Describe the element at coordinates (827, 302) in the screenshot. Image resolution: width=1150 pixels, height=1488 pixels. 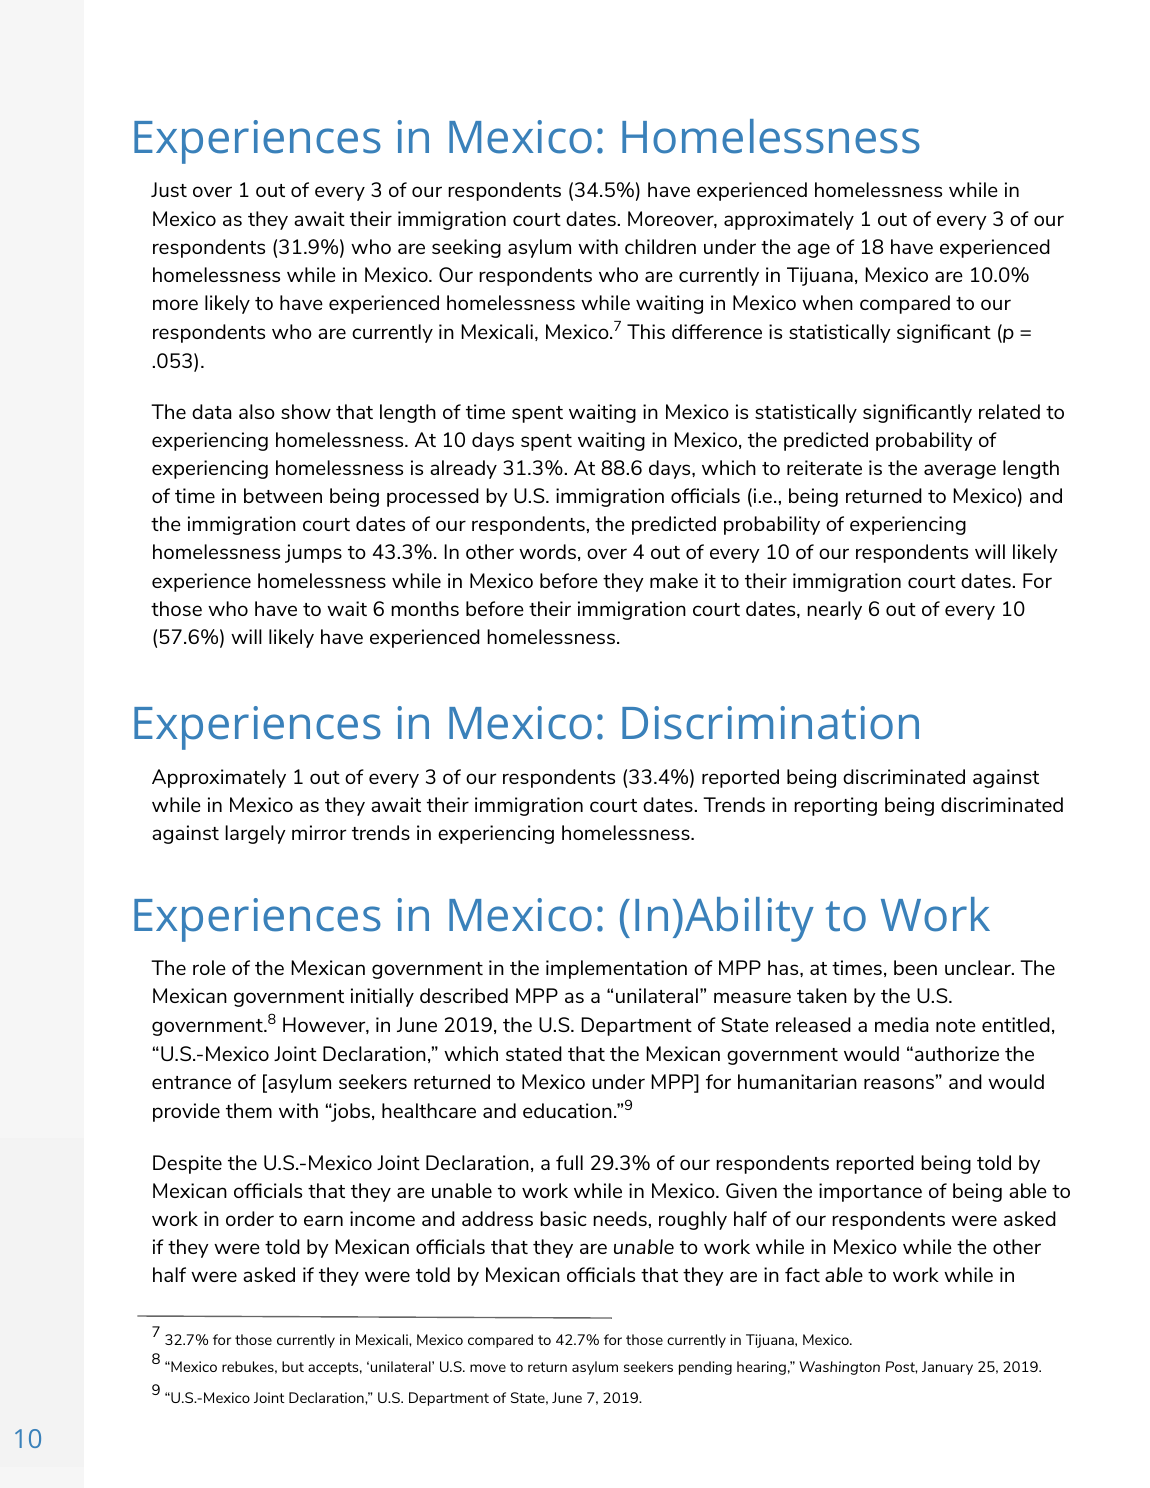
I see `when` at that location.
